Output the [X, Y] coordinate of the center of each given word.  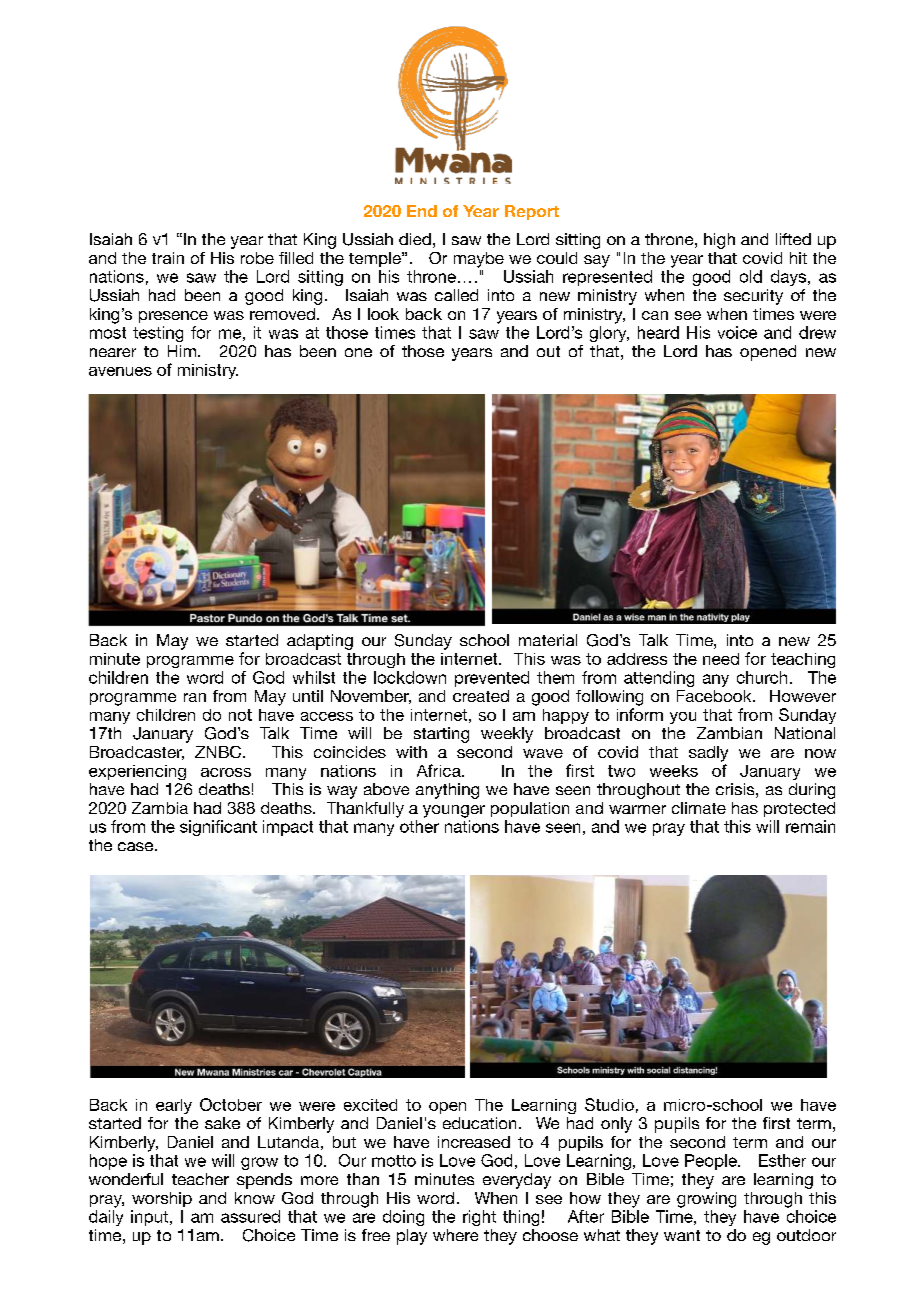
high [719, 241]
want [682, 1235]
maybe [479, 260]
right [479, 1218]
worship [162, 1199]
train [168, 258]
